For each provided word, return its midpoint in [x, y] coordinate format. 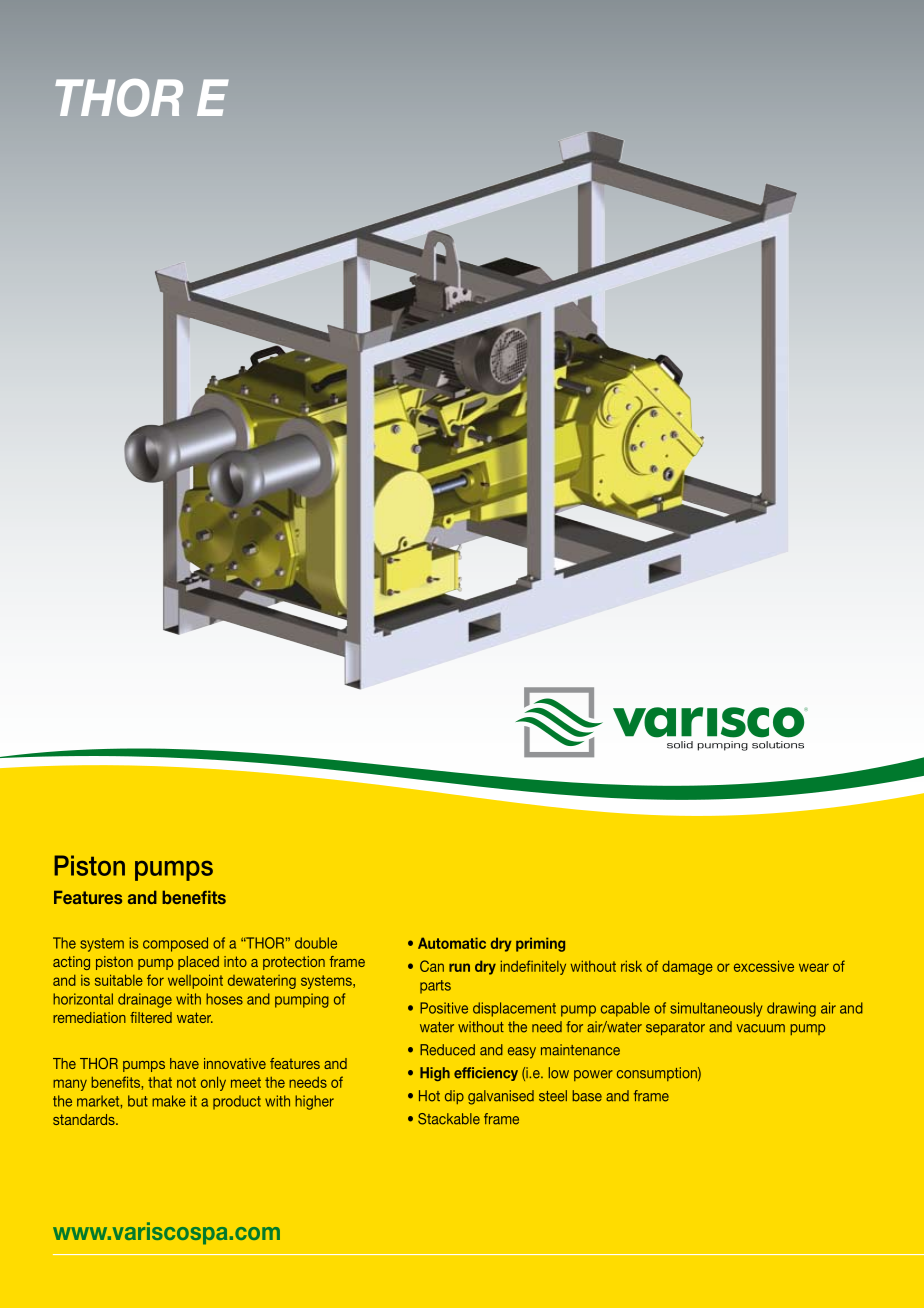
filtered [151, 1017]
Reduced [447, 1050]
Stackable [449, 1119]
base [587, 1096]
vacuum [760, 1028]
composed [175, 944]
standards [85, 1119]
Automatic [452, 943]
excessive [764, 966]
